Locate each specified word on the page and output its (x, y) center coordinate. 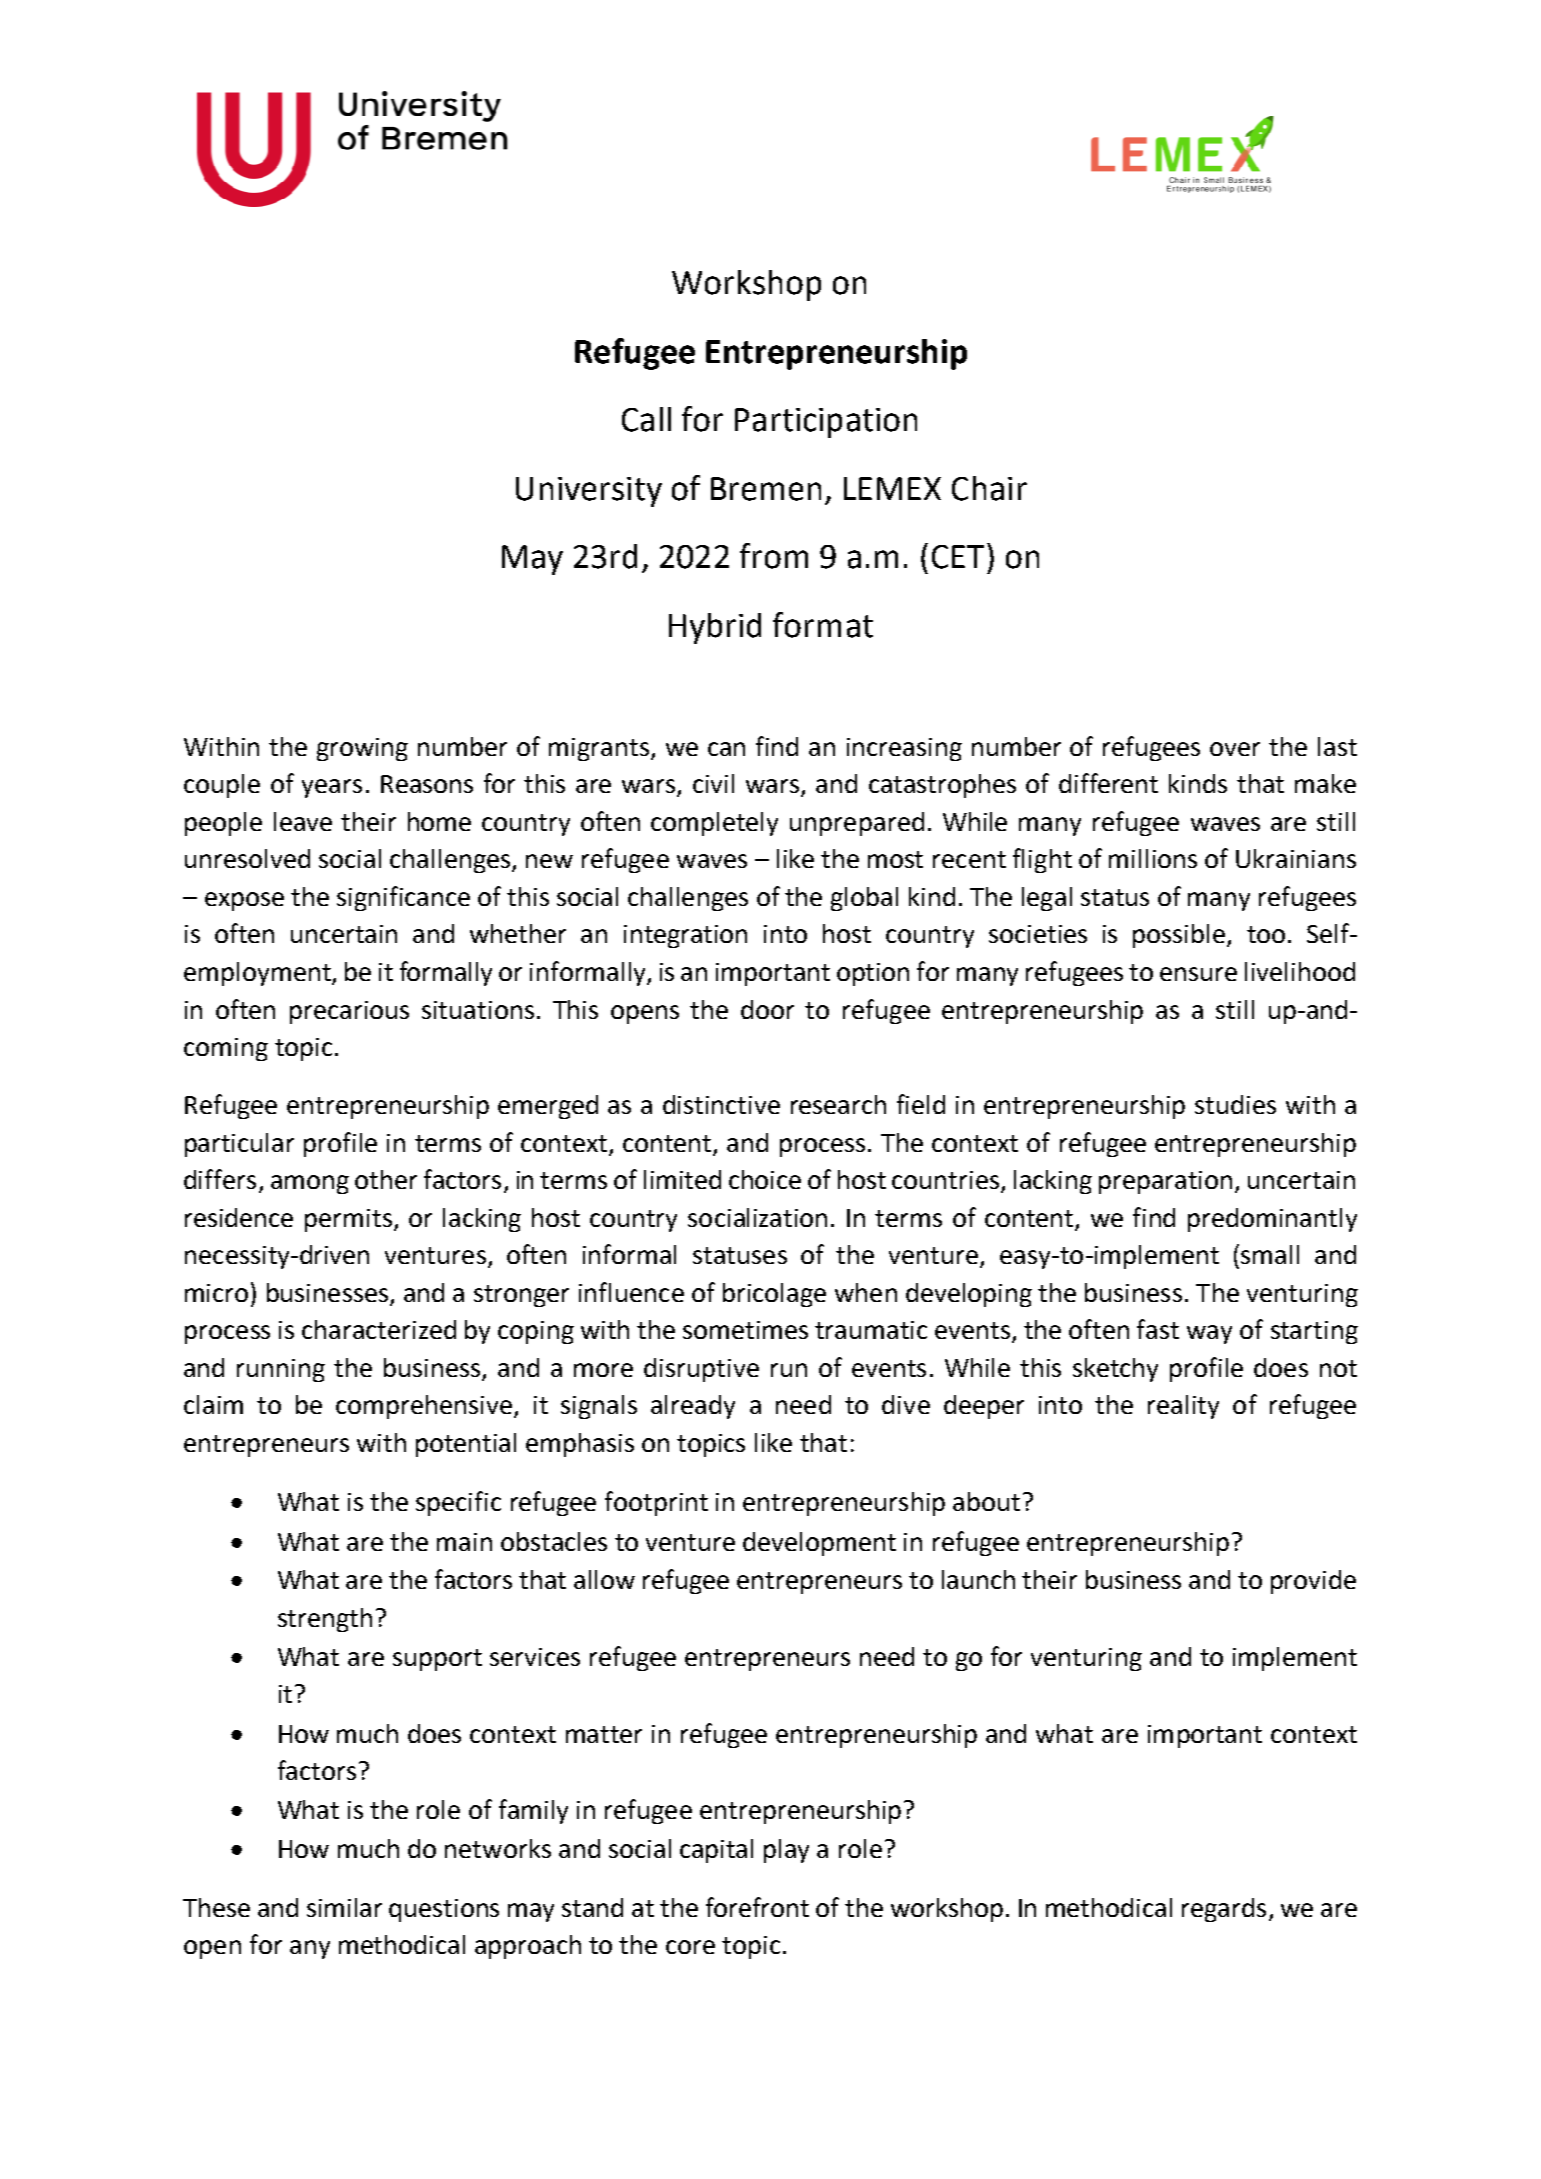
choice (765, 1179)
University (589, 492)
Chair (989, 488)
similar (344, 1907)
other (386, 1179)
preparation (1167, 1182)
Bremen (766, 489)
